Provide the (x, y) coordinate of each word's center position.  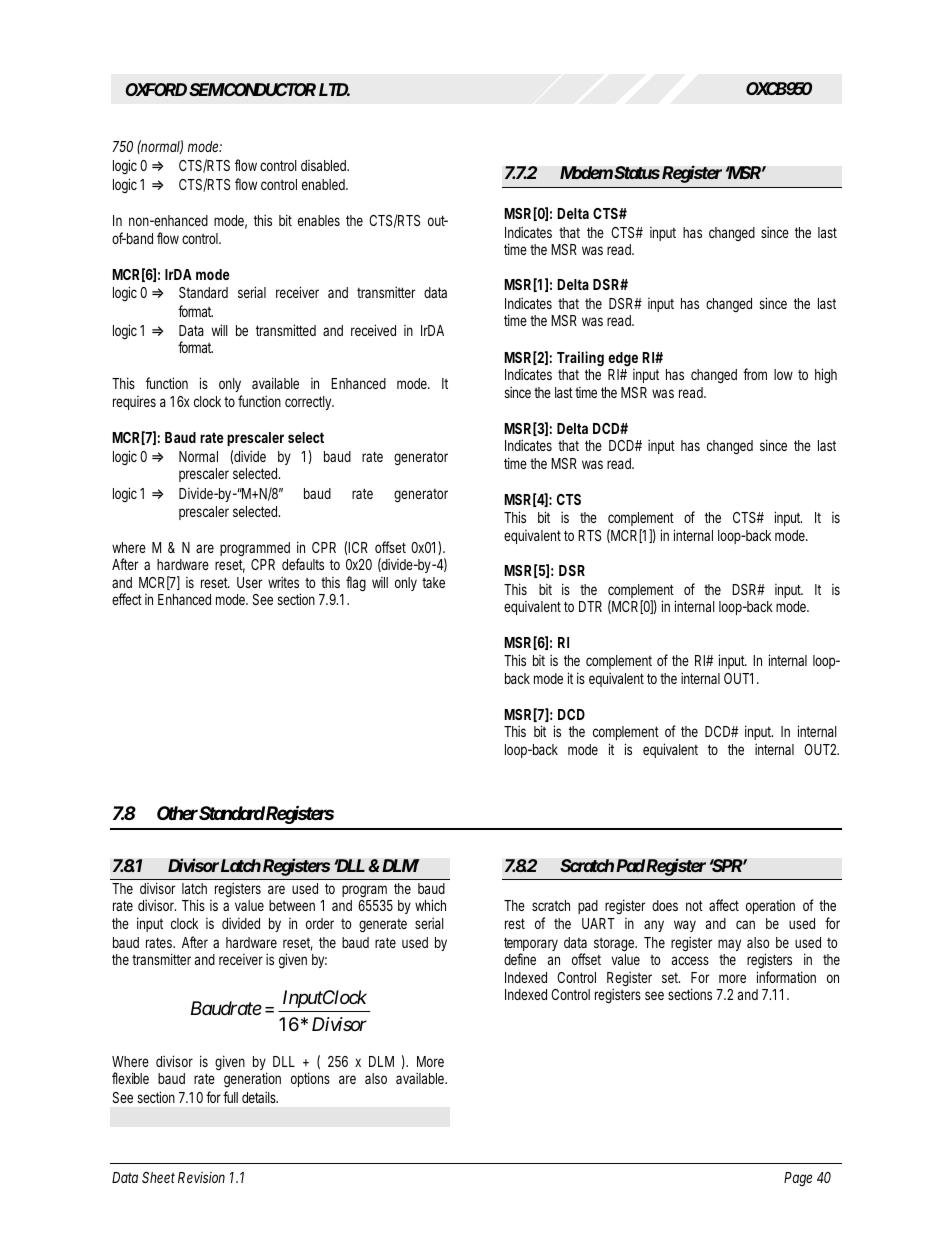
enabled (325, 184)
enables (319, 220)
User (249, 582)
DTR (590, 606)
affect (724, 905)
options (310, 1079)
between (292, 905)
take (433, 582)
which (430, 905)
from (755, 374)
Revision (201, 1177)
